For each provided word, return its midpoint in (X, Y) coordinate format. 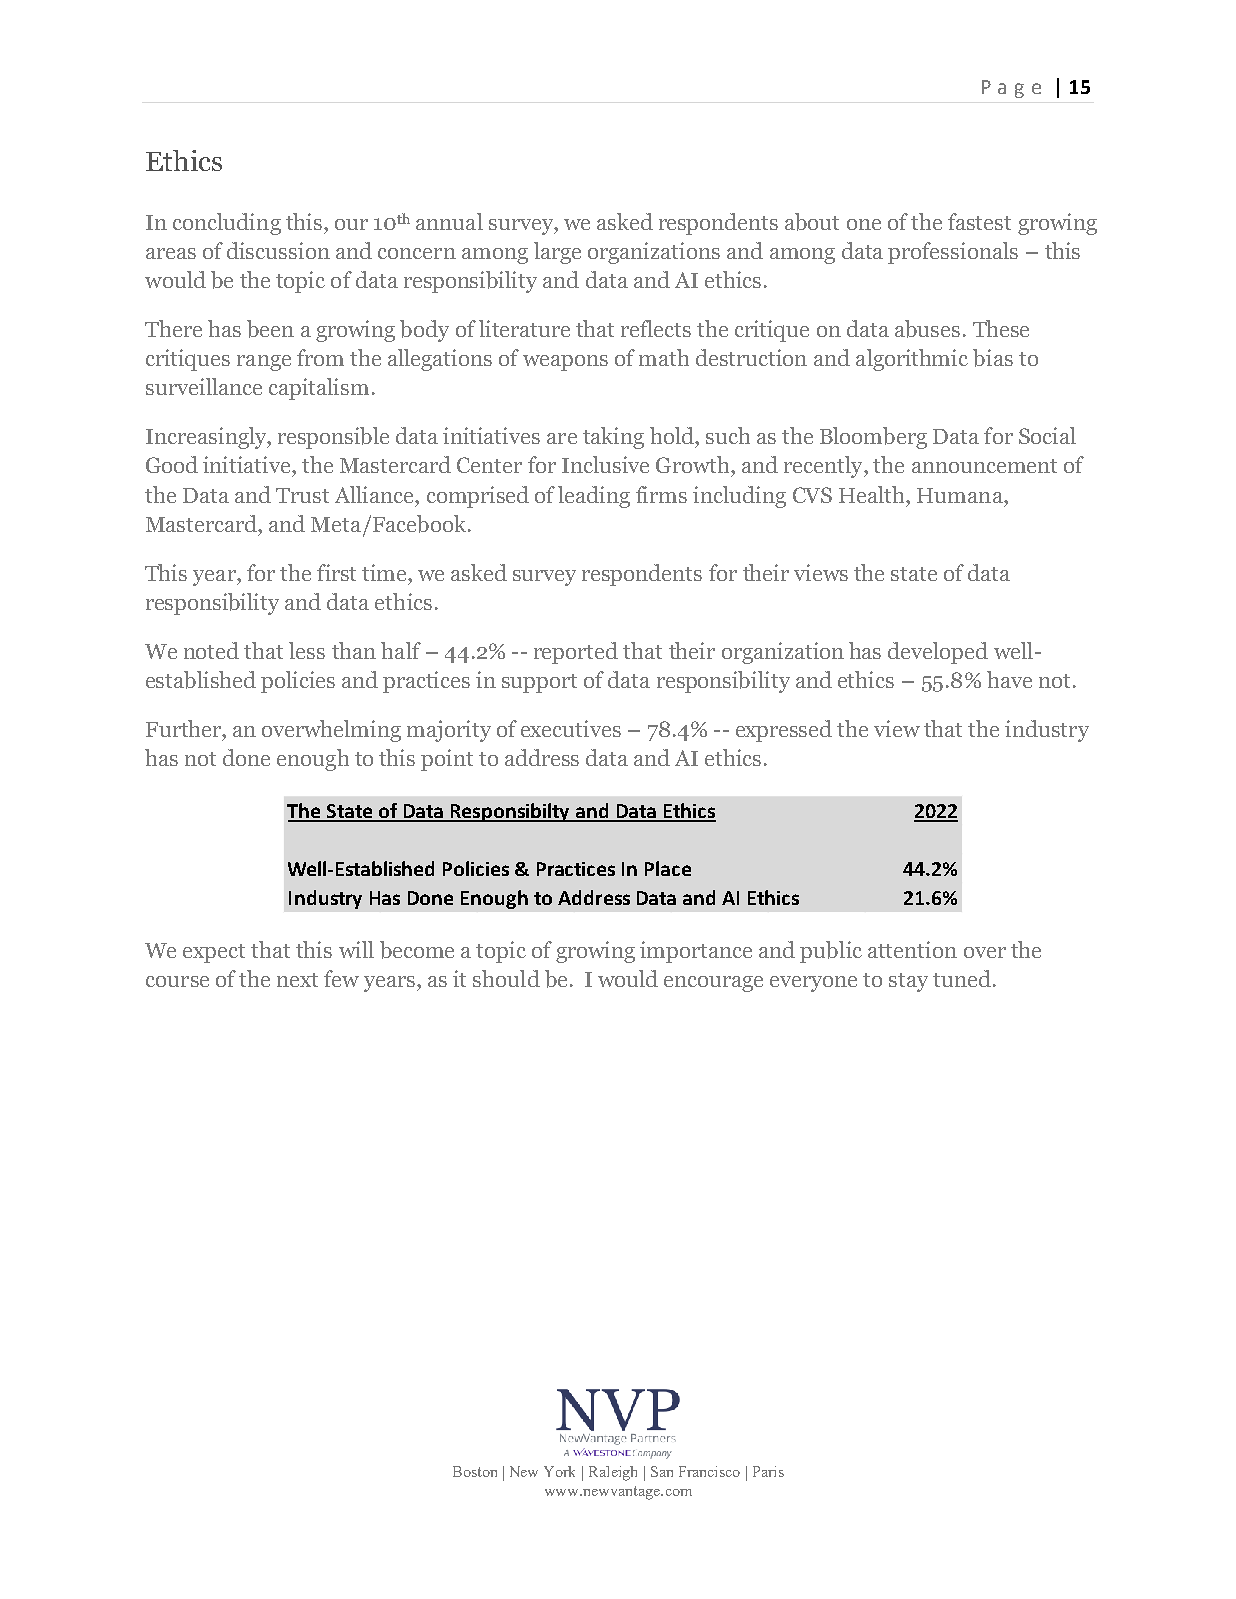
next (297, 980)
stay (908, 982)
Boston (475, 1471)
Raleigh (613, 1473)
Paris (768, 1471)
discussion (278, 250)
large (557, 253)
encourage (713, 984)
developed (938, 653)
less (307, 650)
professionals (953, 253)
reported (576, 653)
